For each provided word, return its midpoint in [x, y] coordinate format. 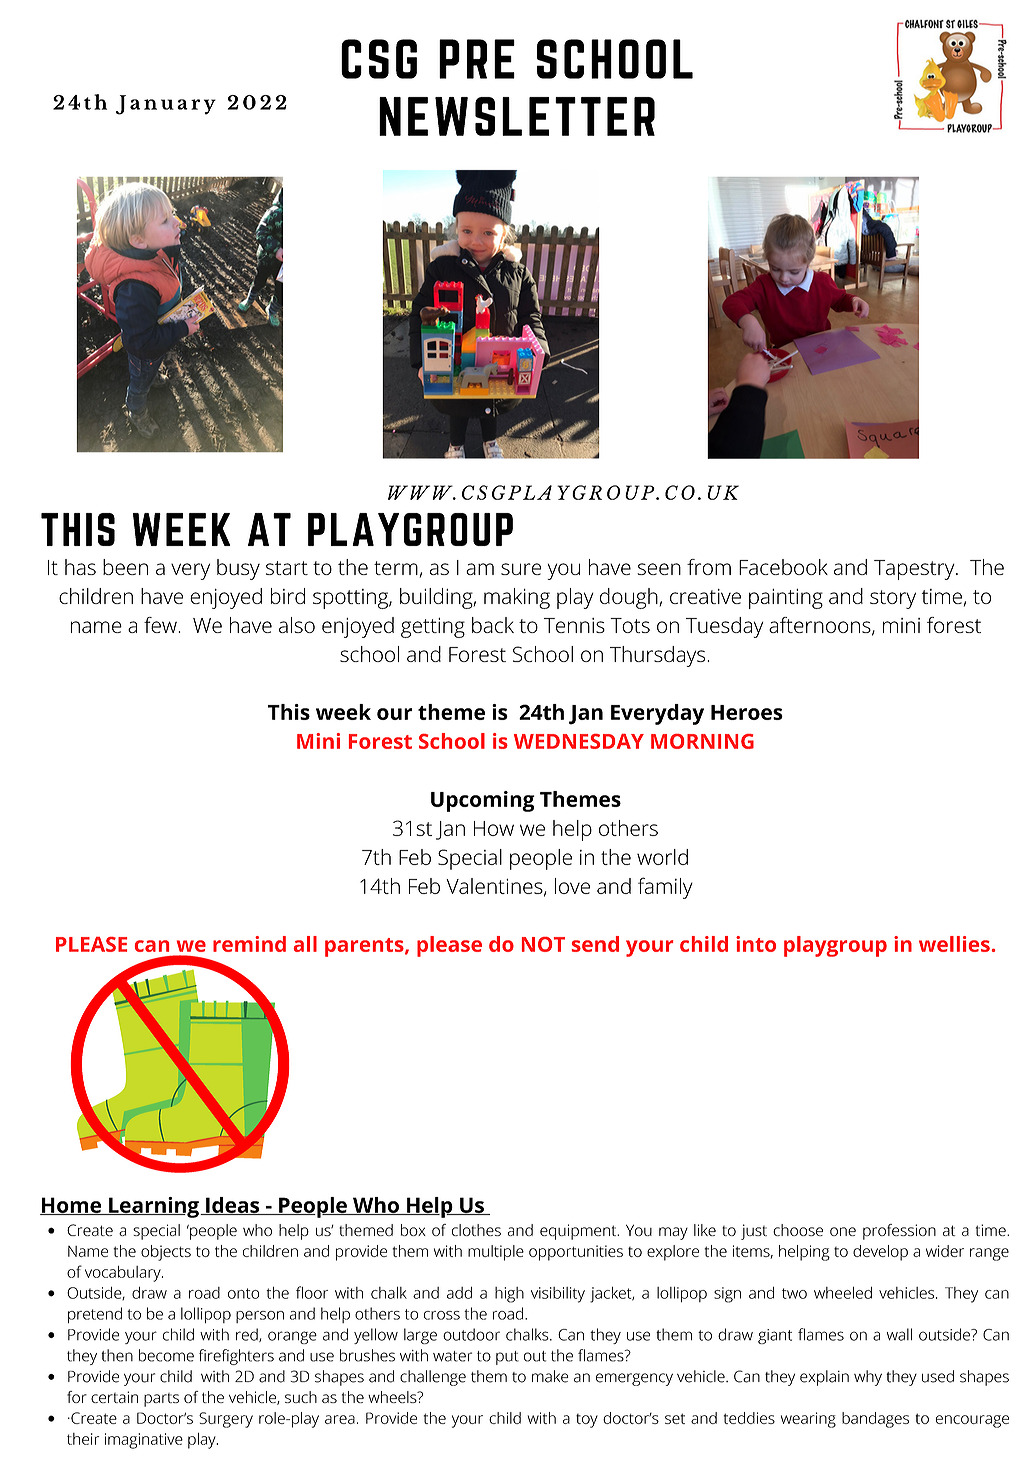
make [550, 1376]
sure [521, 569]
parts [161, 1400]
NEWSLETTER [517, 116]
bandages [875, 1420]
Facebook [783, 567]
